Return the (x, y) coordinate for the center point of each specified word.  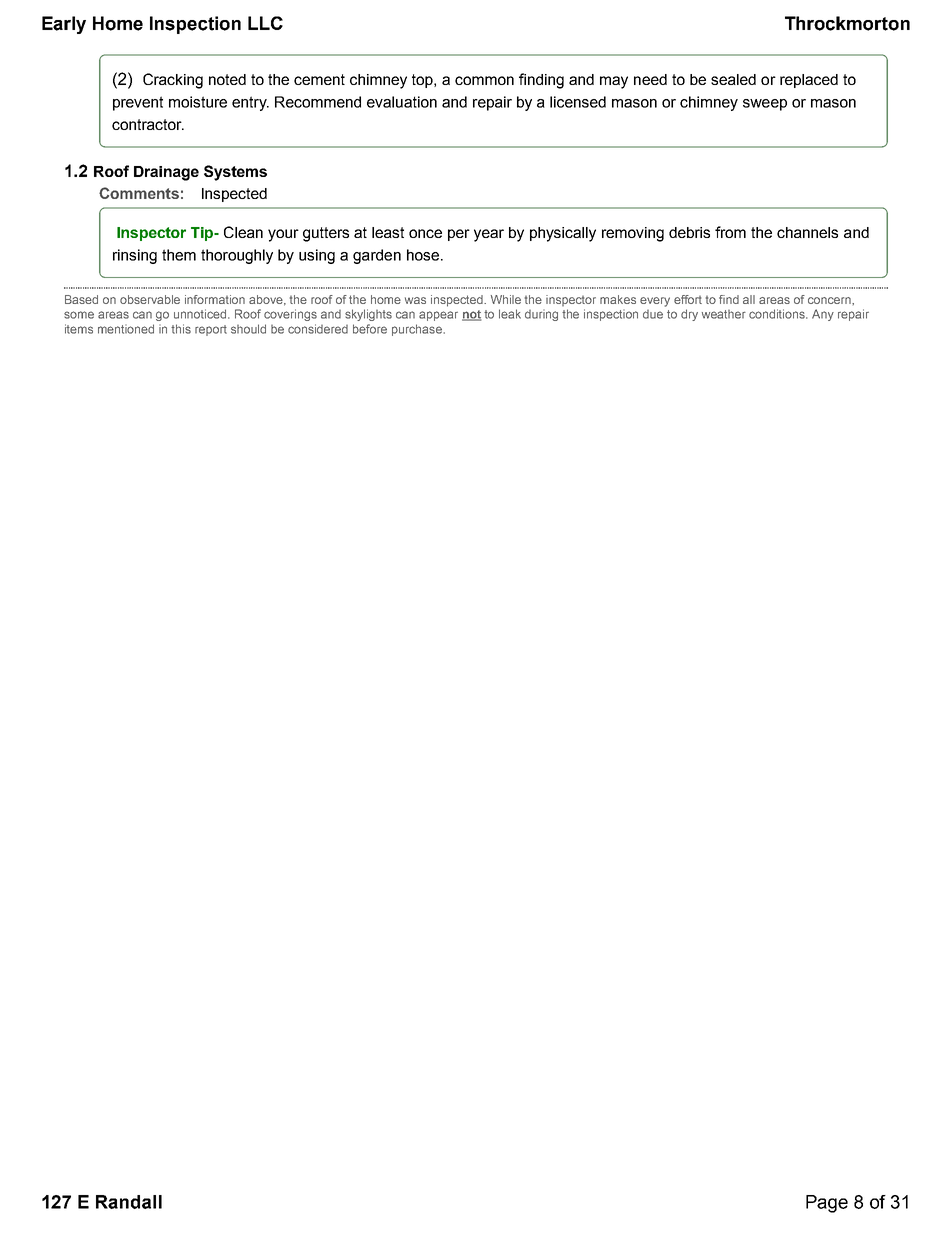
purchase (418, 330)
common (484, 80)
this (181, 329)
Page (827, 1204)
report (211, 330)
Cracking (173, 81)
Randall (129, 1202)
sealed (733, 79)
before (370, 329)
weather (724, 314)
